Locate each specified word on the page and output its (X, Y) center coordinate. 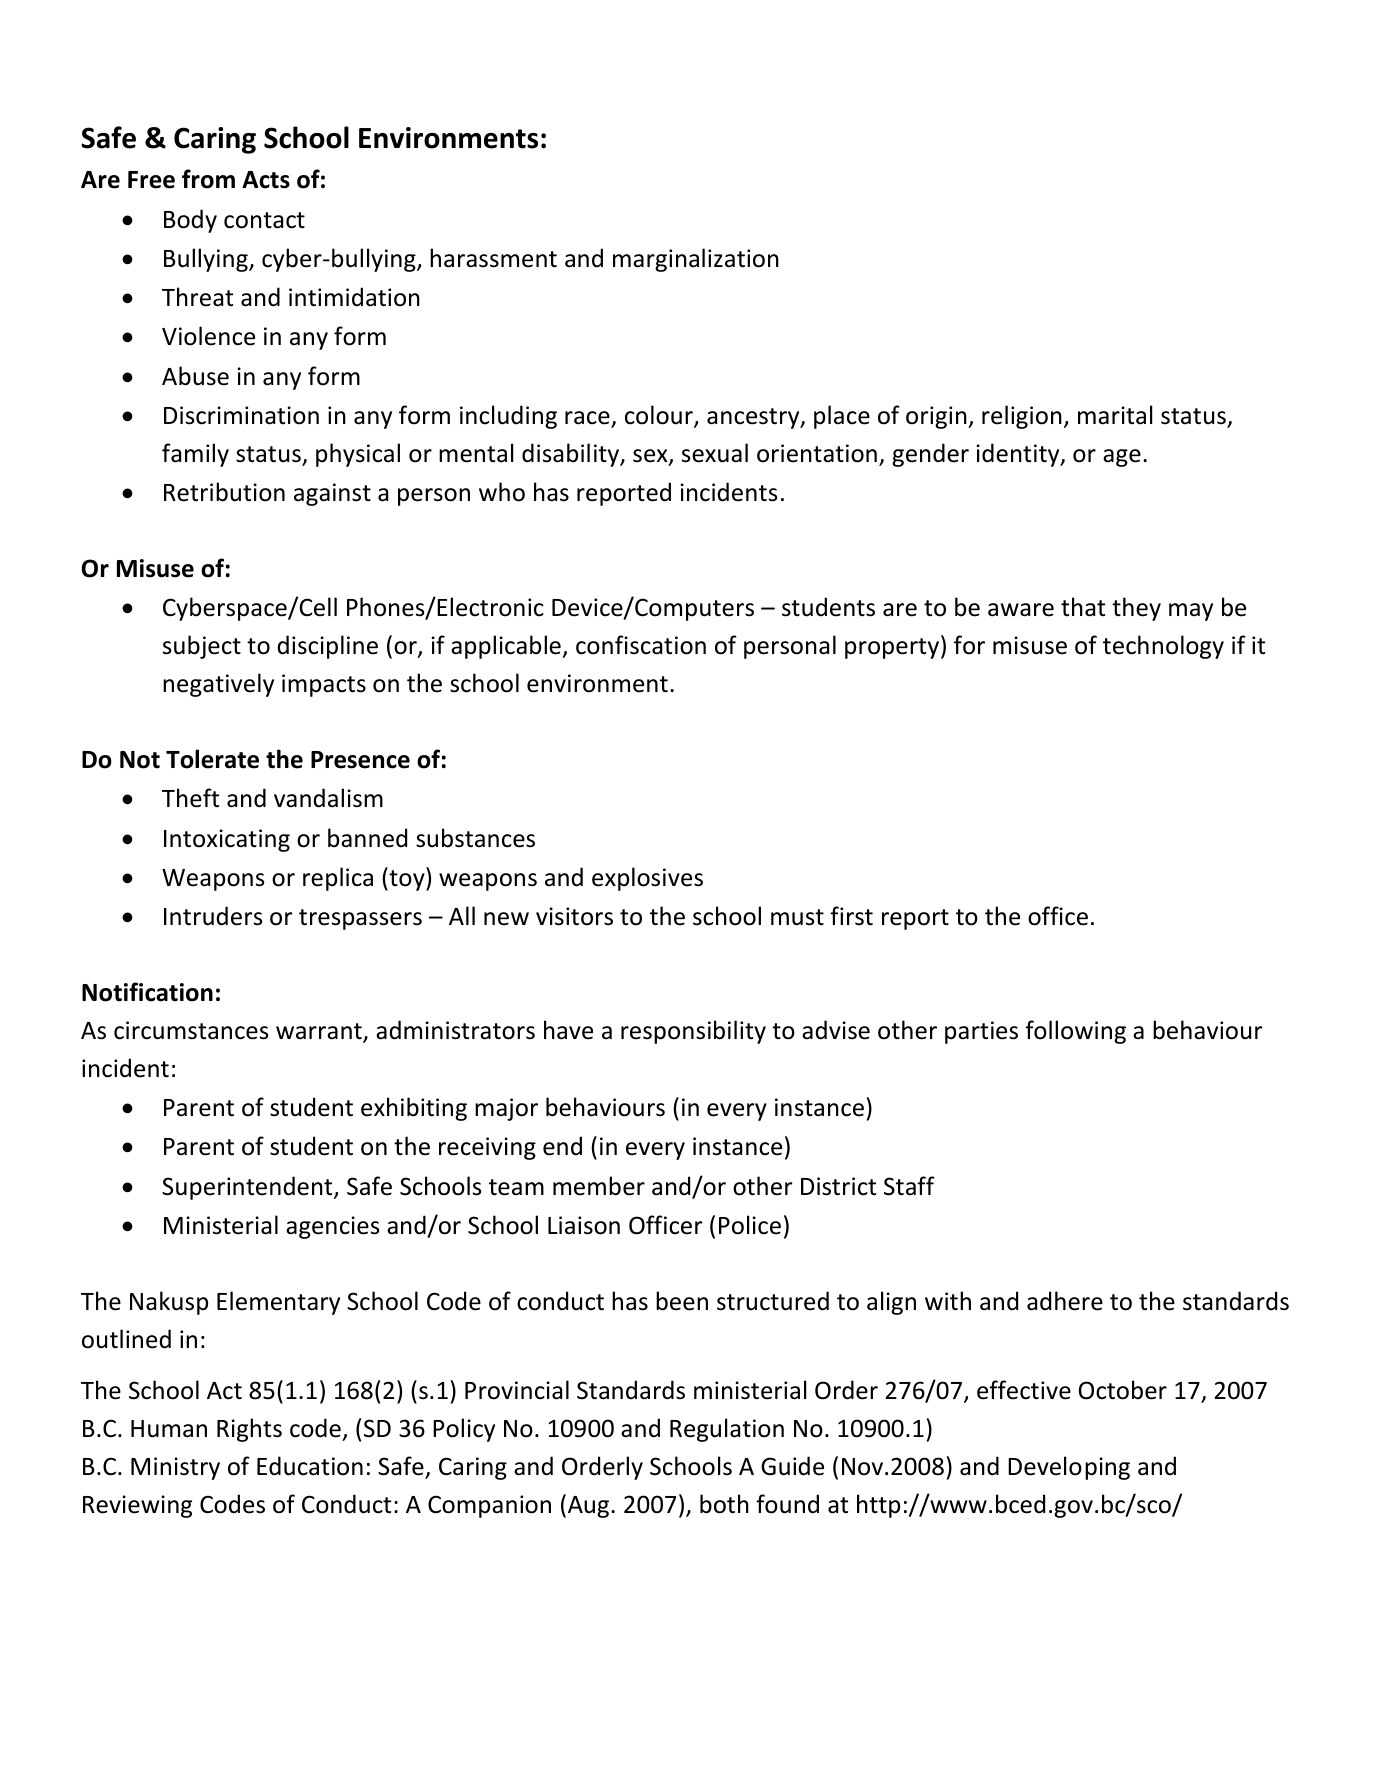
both (724, 1504)
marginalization (696, 260)
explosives (647, 879)
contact (264, 220)
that (1083, 607)
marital (1115, 415)
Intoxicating (227, 840)
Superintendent (248, 1188)
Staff (909, 1186)
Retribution (224, 492)
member (599, 1186)
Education (310, 1466)
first (851, 916)
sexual (715, 453)
